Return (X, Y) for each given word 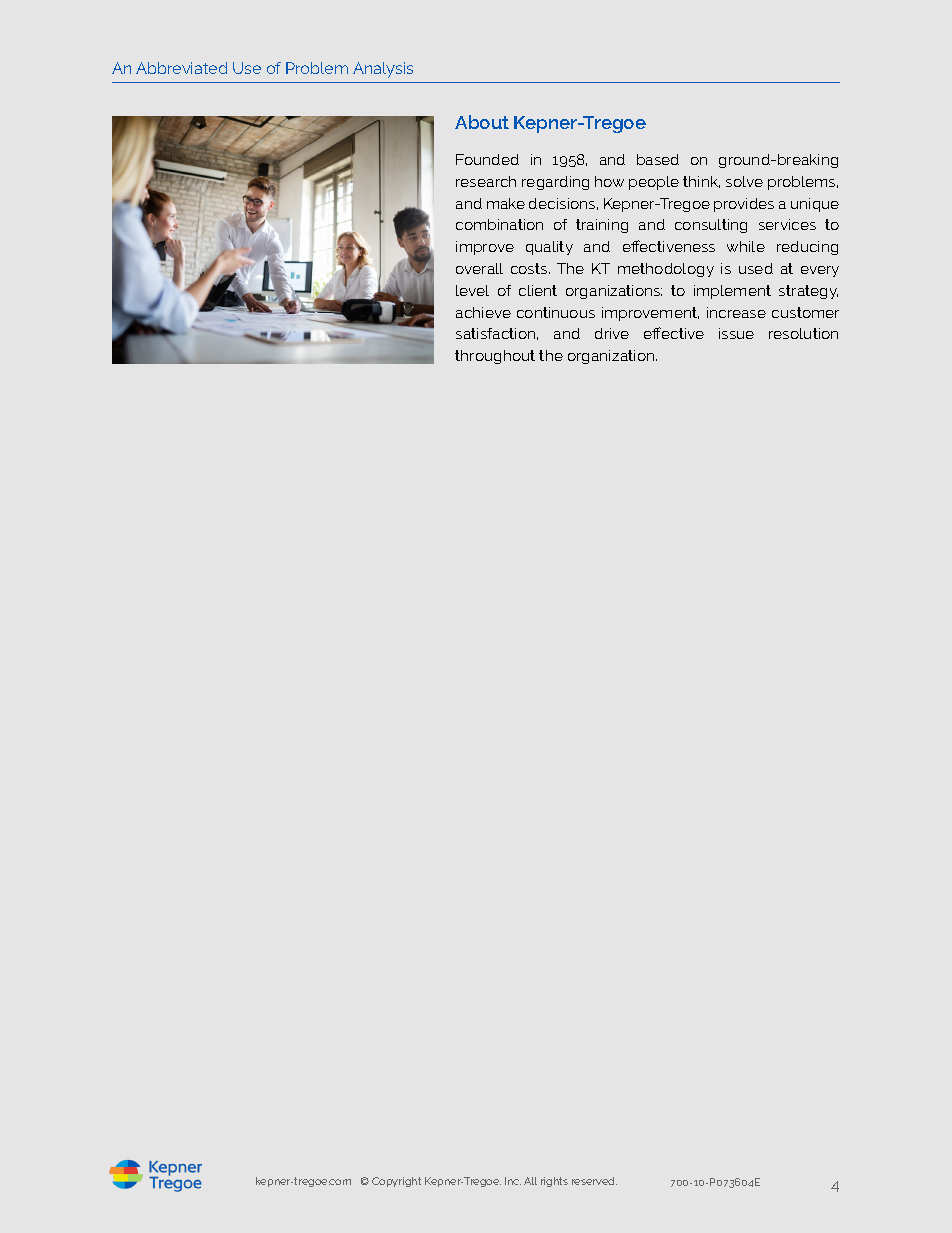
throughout (495, 357)
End (318, 68)
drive (612, 333)
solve (744, 181)
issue (736, 333)
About (482, 122)
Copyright (396, 1182)
